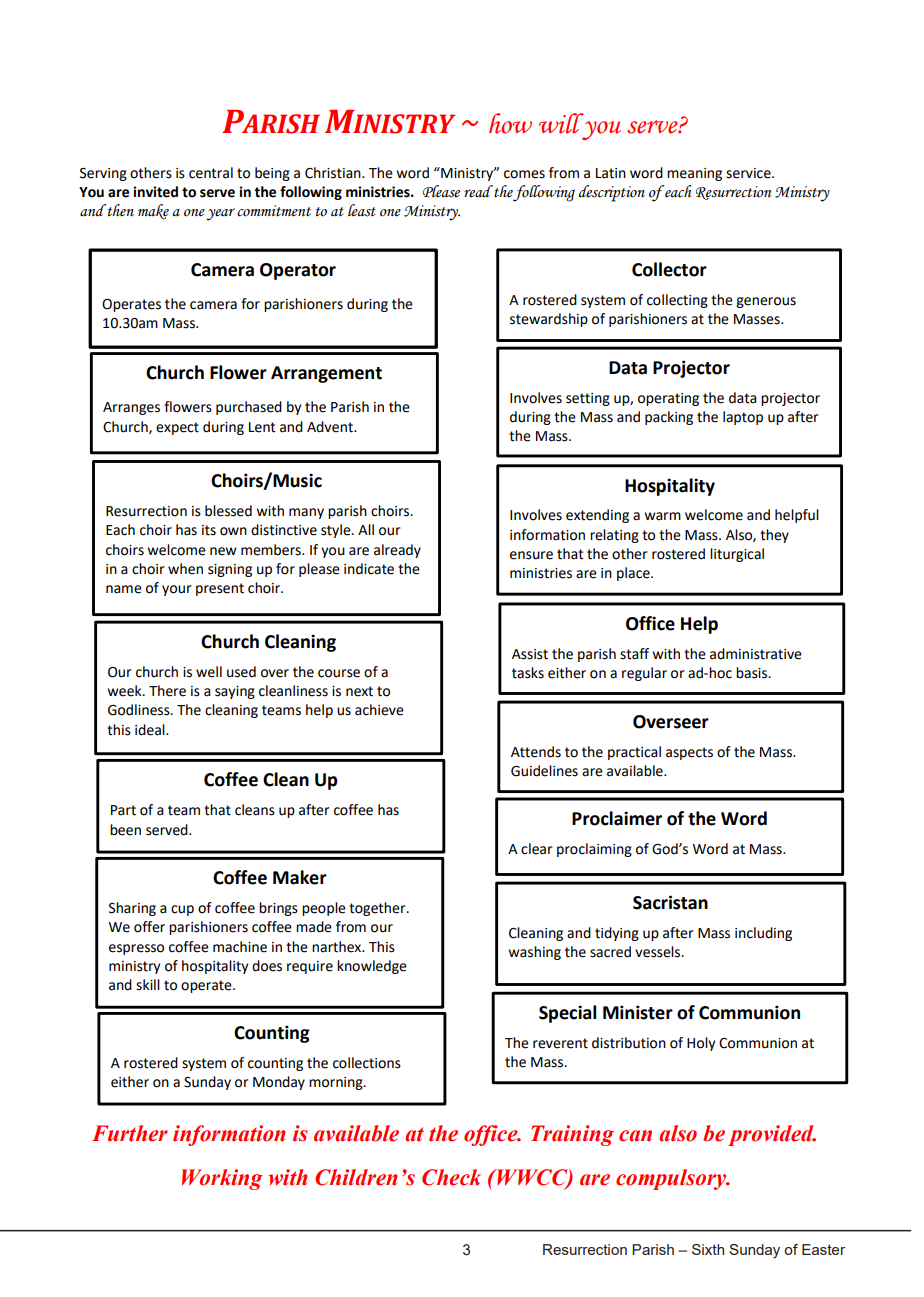  I want to click on Working, so click(222, 1179).
